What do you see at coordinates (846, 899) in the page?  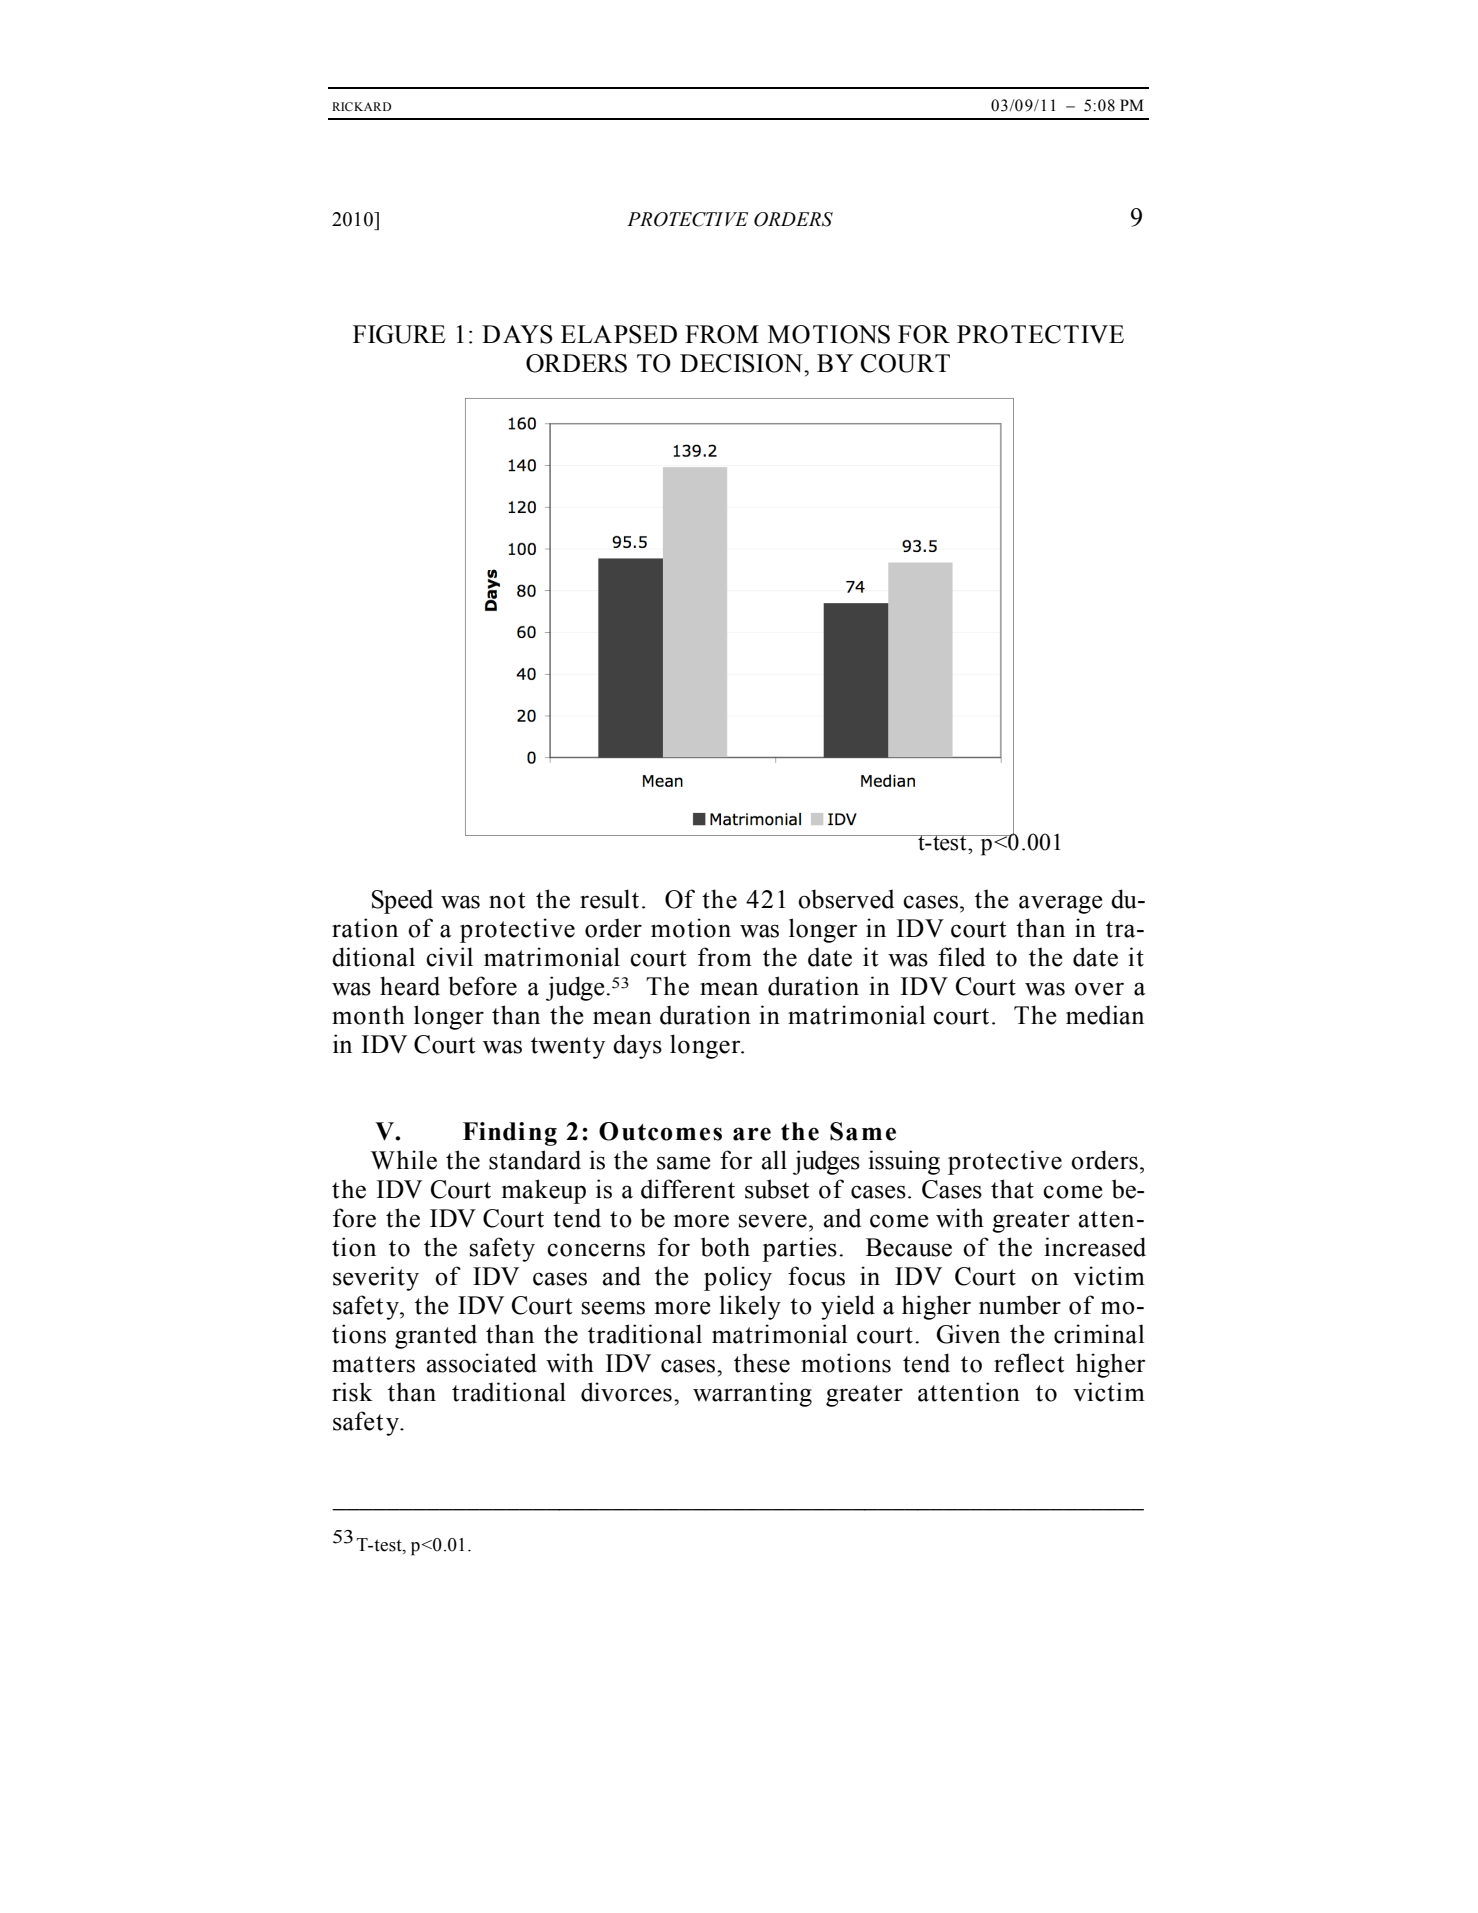 I see `observed` at bounding box center [846, 899].
